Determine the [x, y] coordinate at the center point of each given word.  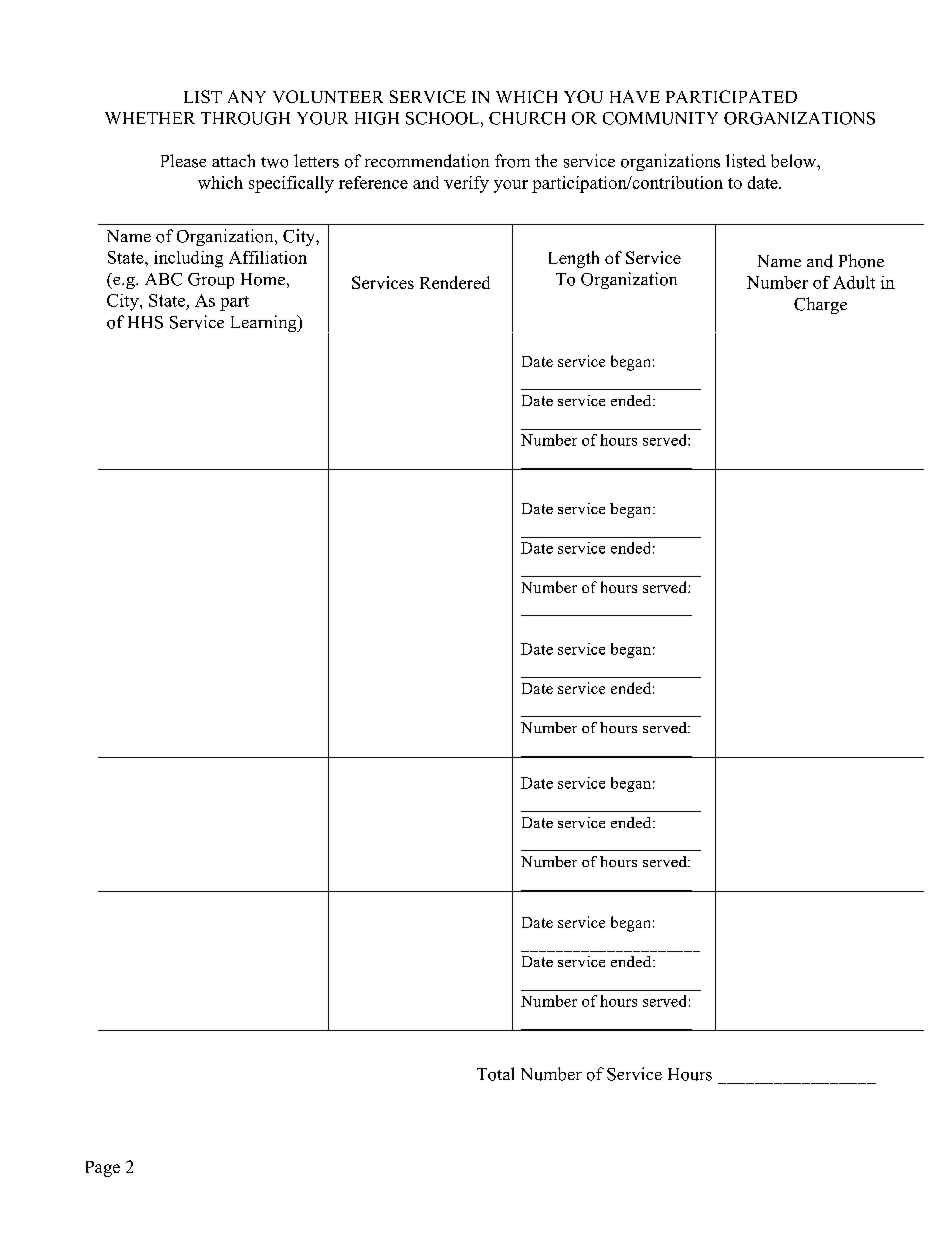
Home [263, 279]
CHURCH [527, 118]
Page [103, 1169]
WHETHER [150, 118]
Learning [265, 323]
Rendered [455, 282]
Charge [820, 305]
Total [495, 1074]
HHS [145, 322]
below [794, 161]
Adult [854, 282]
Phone [861, 261]
